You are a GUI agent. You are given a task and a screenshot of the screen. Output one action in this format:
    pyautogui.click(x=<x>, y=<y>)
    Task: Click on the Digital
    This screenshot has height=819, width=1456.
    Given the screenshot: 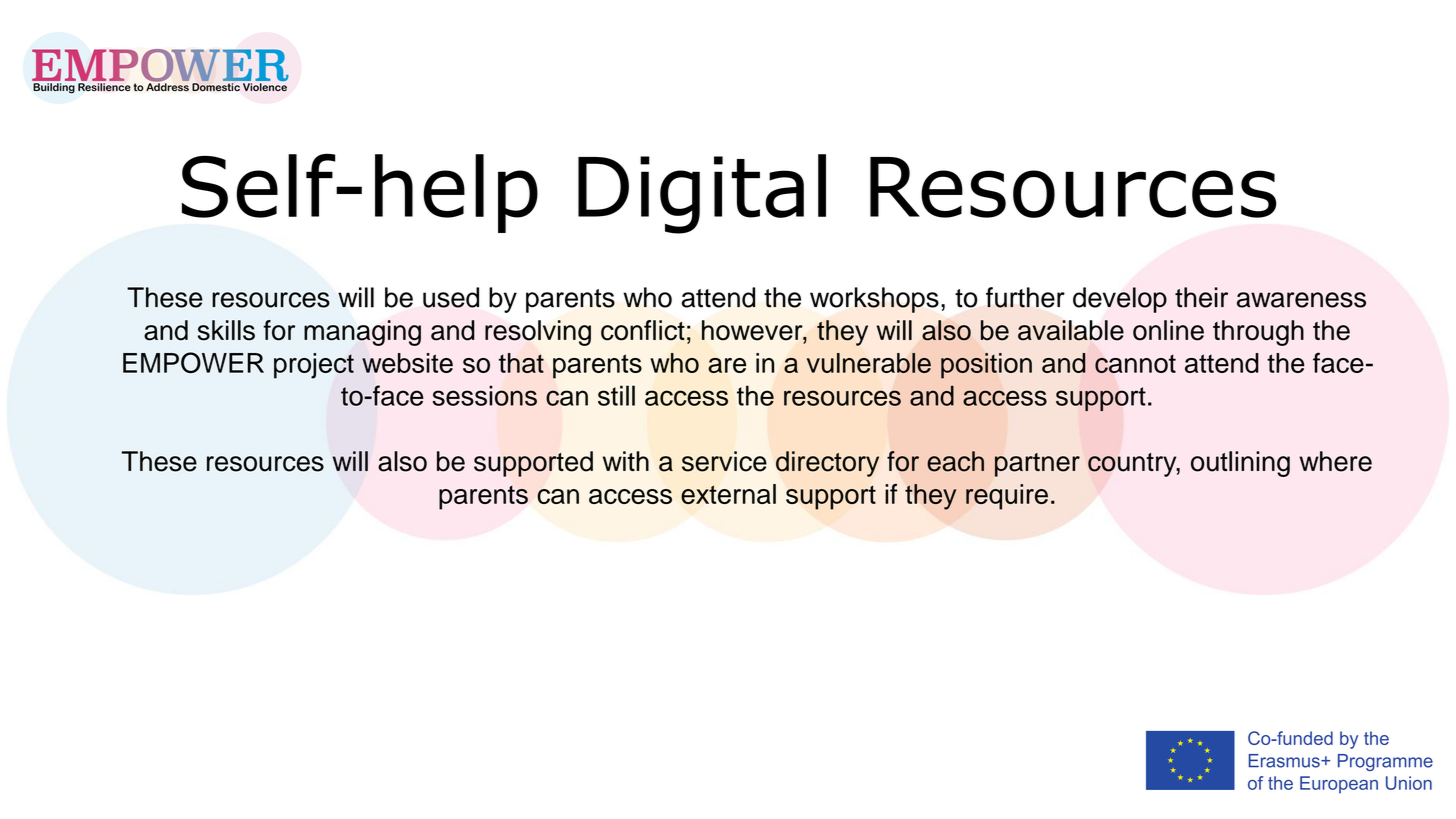 What is the action you would take?
    pyautogui.click(x=702, y=194)
